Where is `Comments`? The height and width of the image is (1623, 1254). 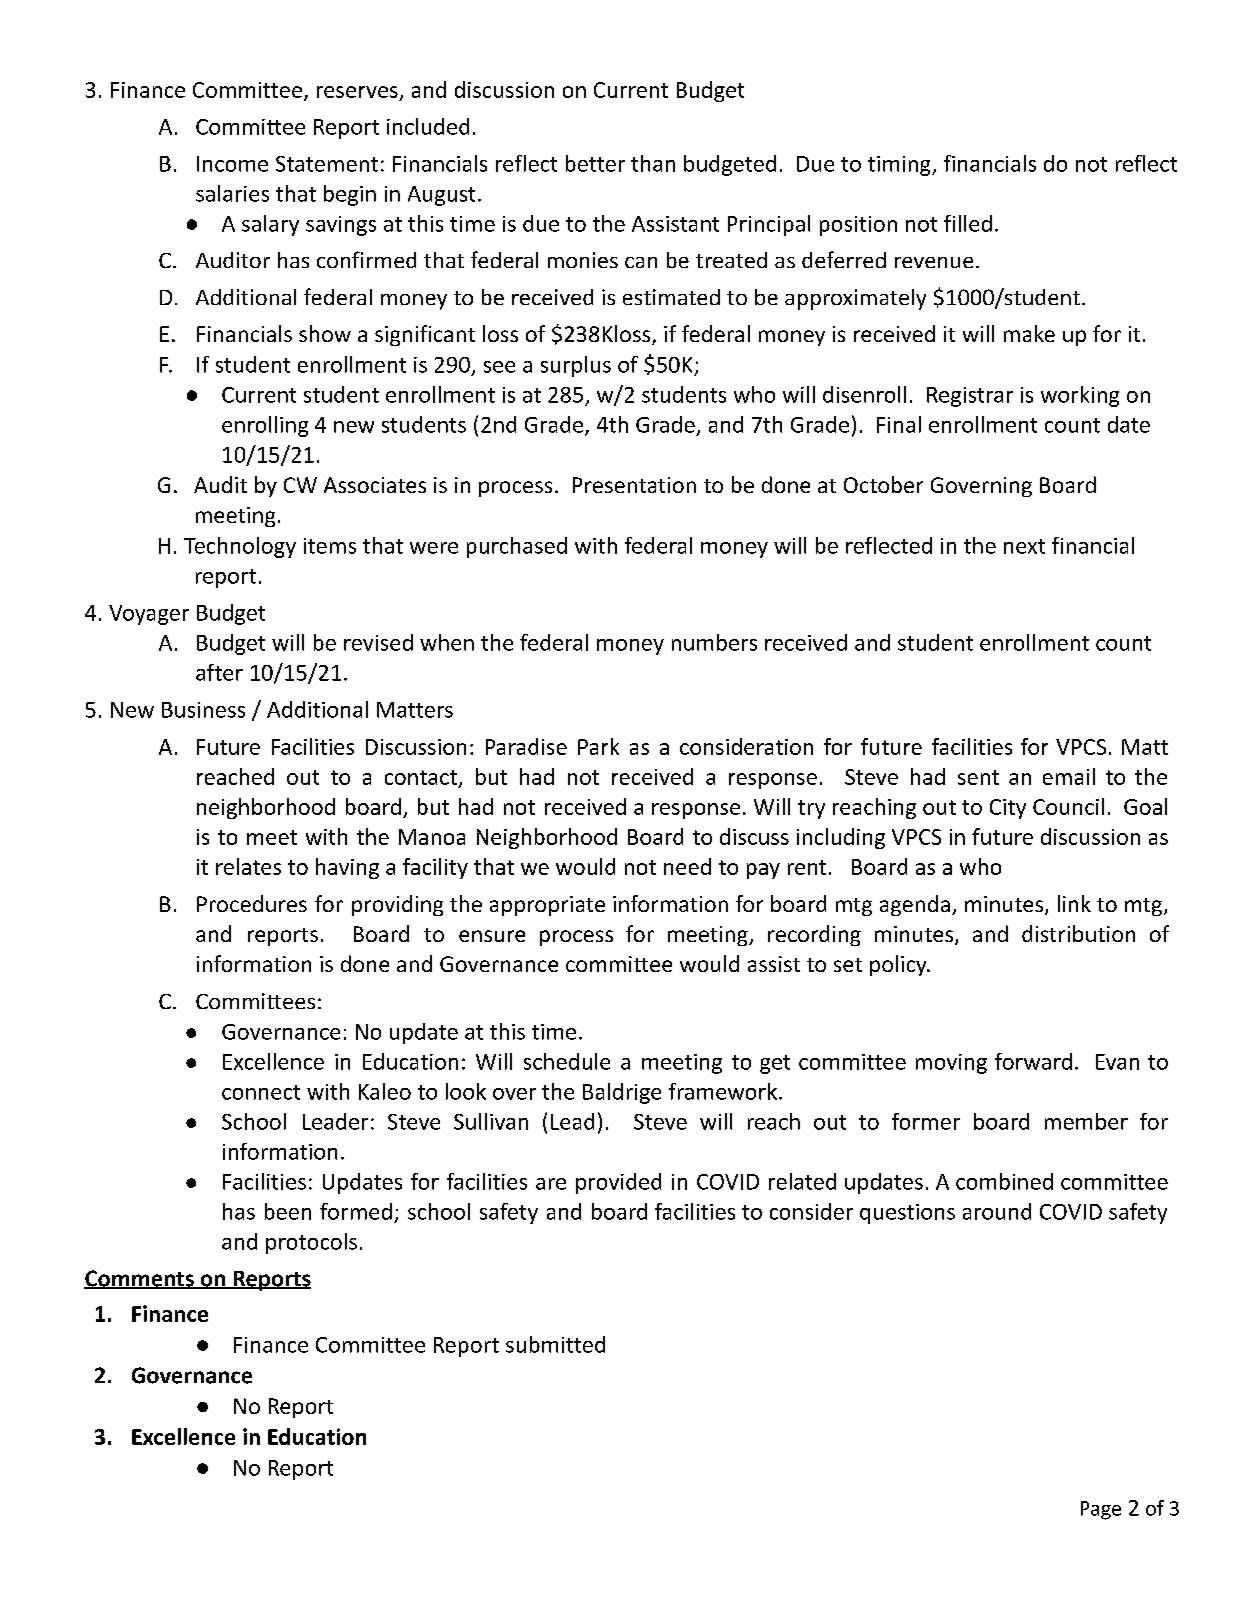
Comments is located at coordinates (140, 1279).
